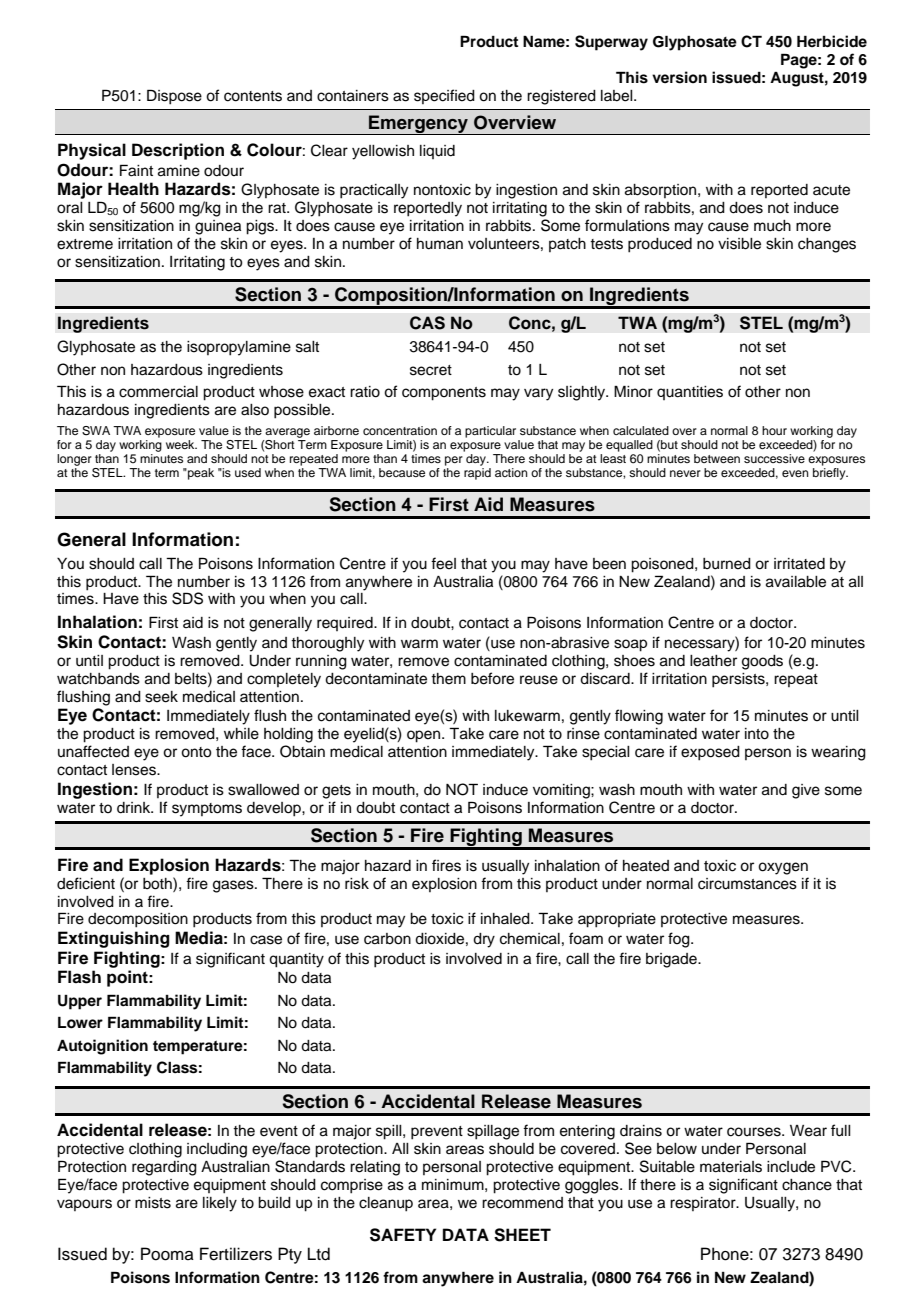 The image size is (924, 1308). What do you see at coordinates (174, 97) in the image?
I see `Dispose` at bounding box center [174, 97].
